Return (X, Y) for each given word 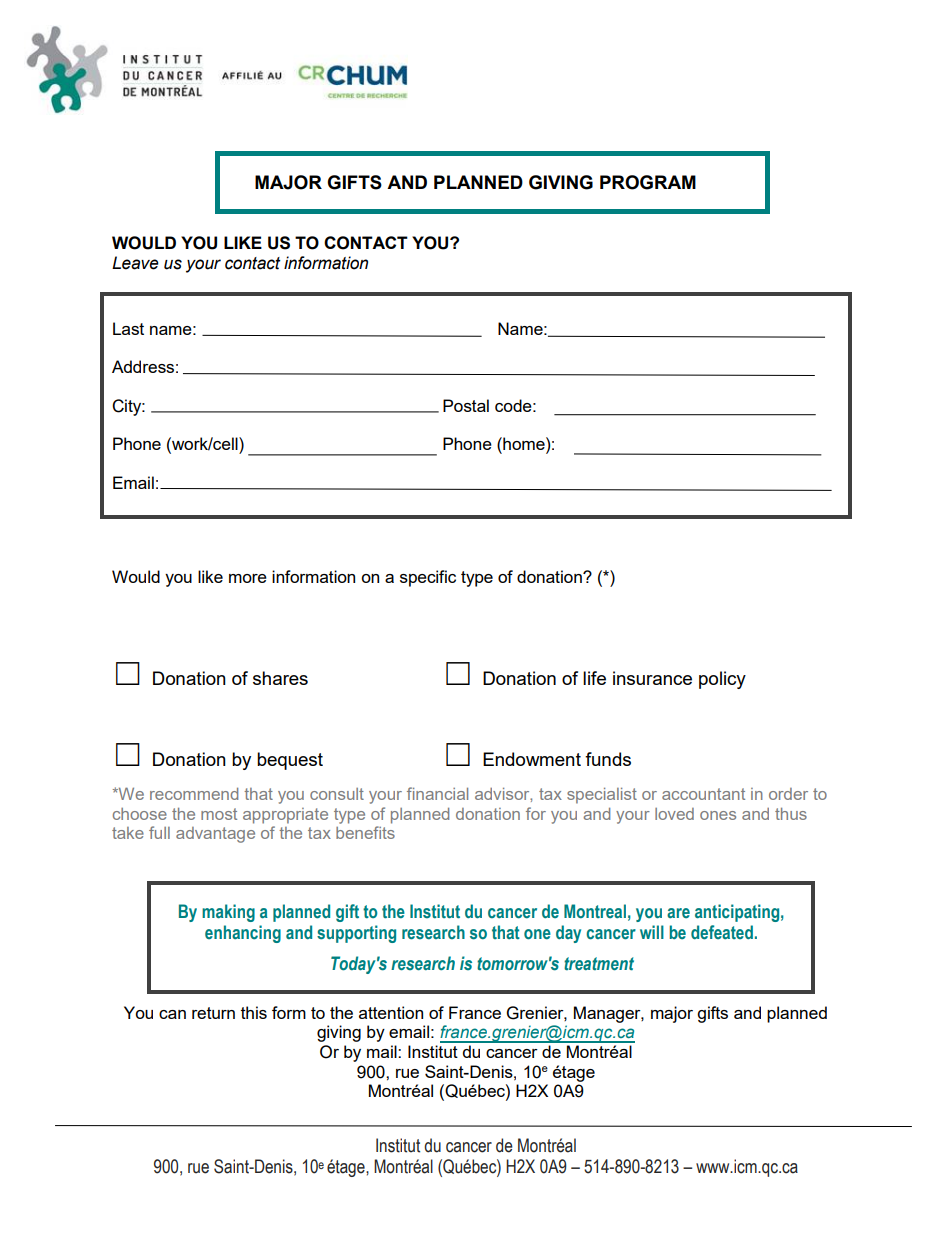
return (213, 1013)
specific (428, 578)
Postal (466, 405)
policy (722, 680)
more (248, 578)
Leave (135, 263)
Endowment (532, 759)
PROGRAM (648, 182)
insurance (652, 678)
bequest (290, 761)
